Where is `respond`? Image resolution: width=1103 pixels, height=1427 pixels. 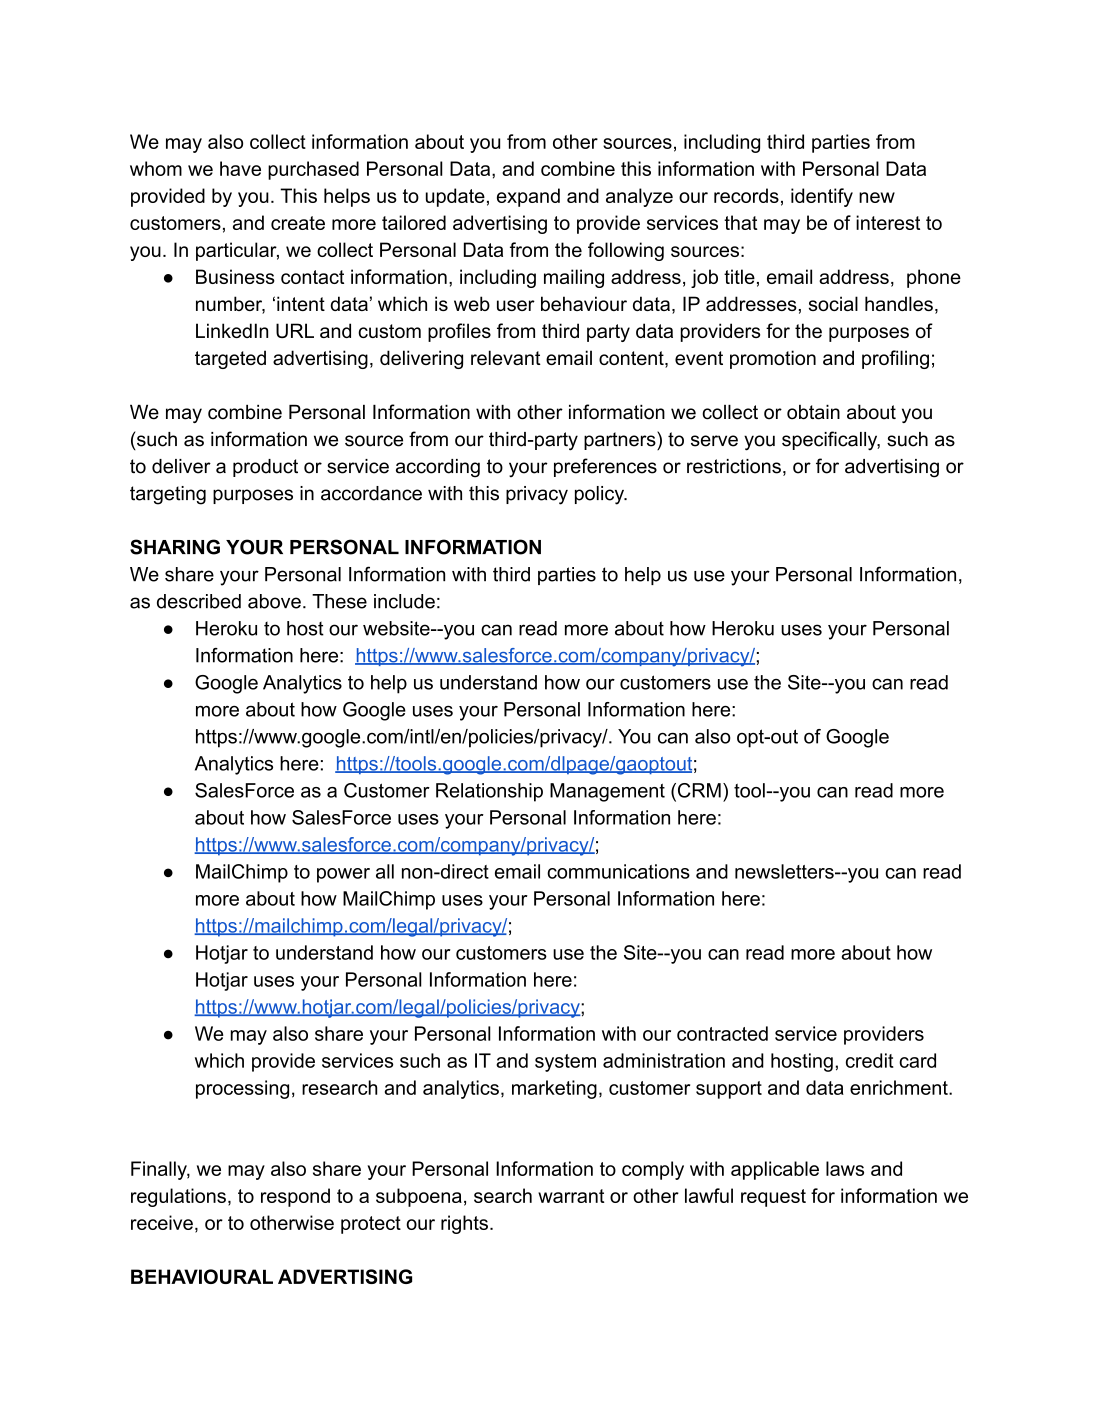 respond is located at coordinates (295, 1197).
